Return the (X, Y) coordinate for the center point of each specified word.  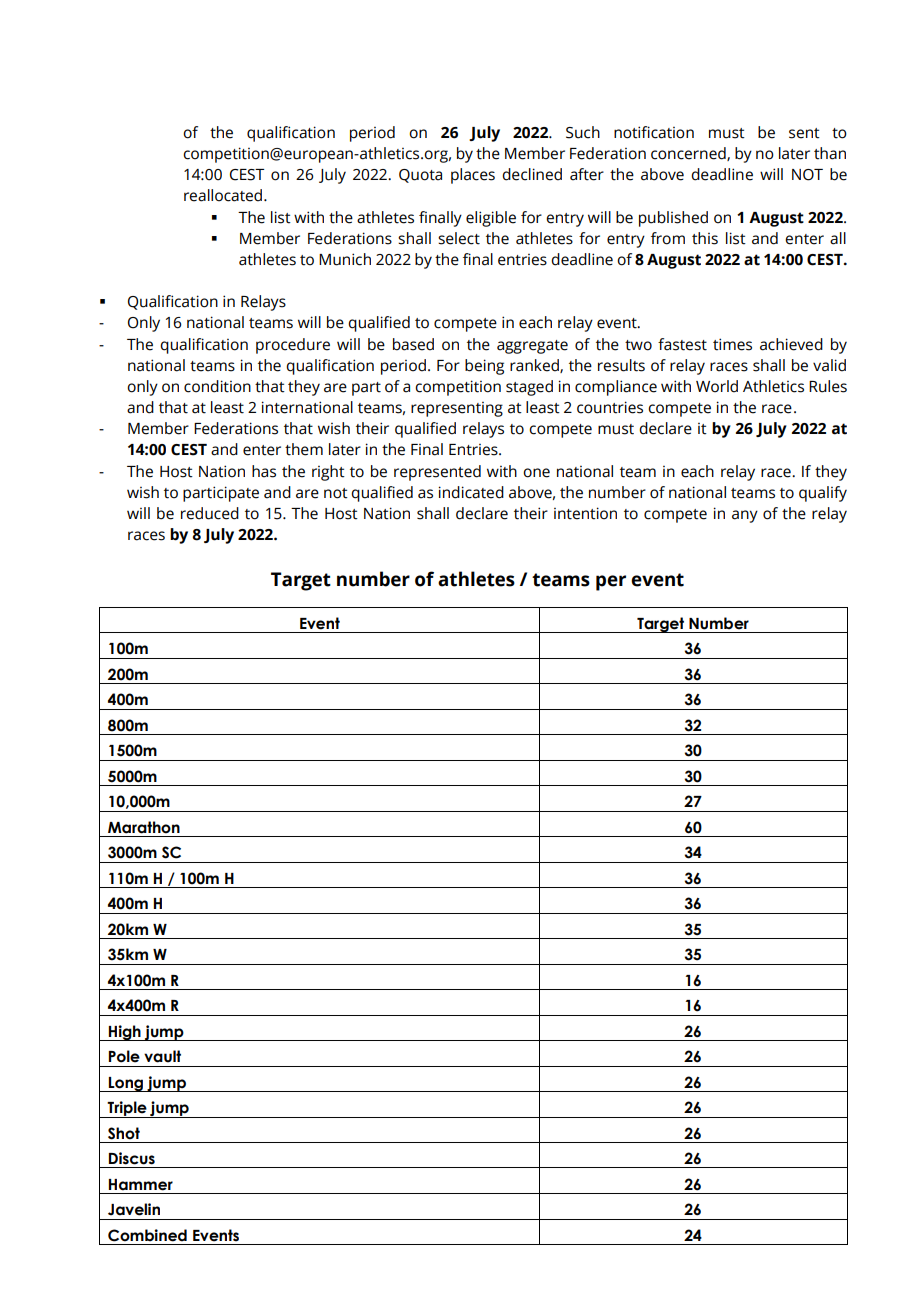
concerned (689, 154)
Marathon (144, 827)
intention (585, 513)
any (745, 516)
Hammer (141, 1185)
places (473, 176)
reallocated (224, 195)
